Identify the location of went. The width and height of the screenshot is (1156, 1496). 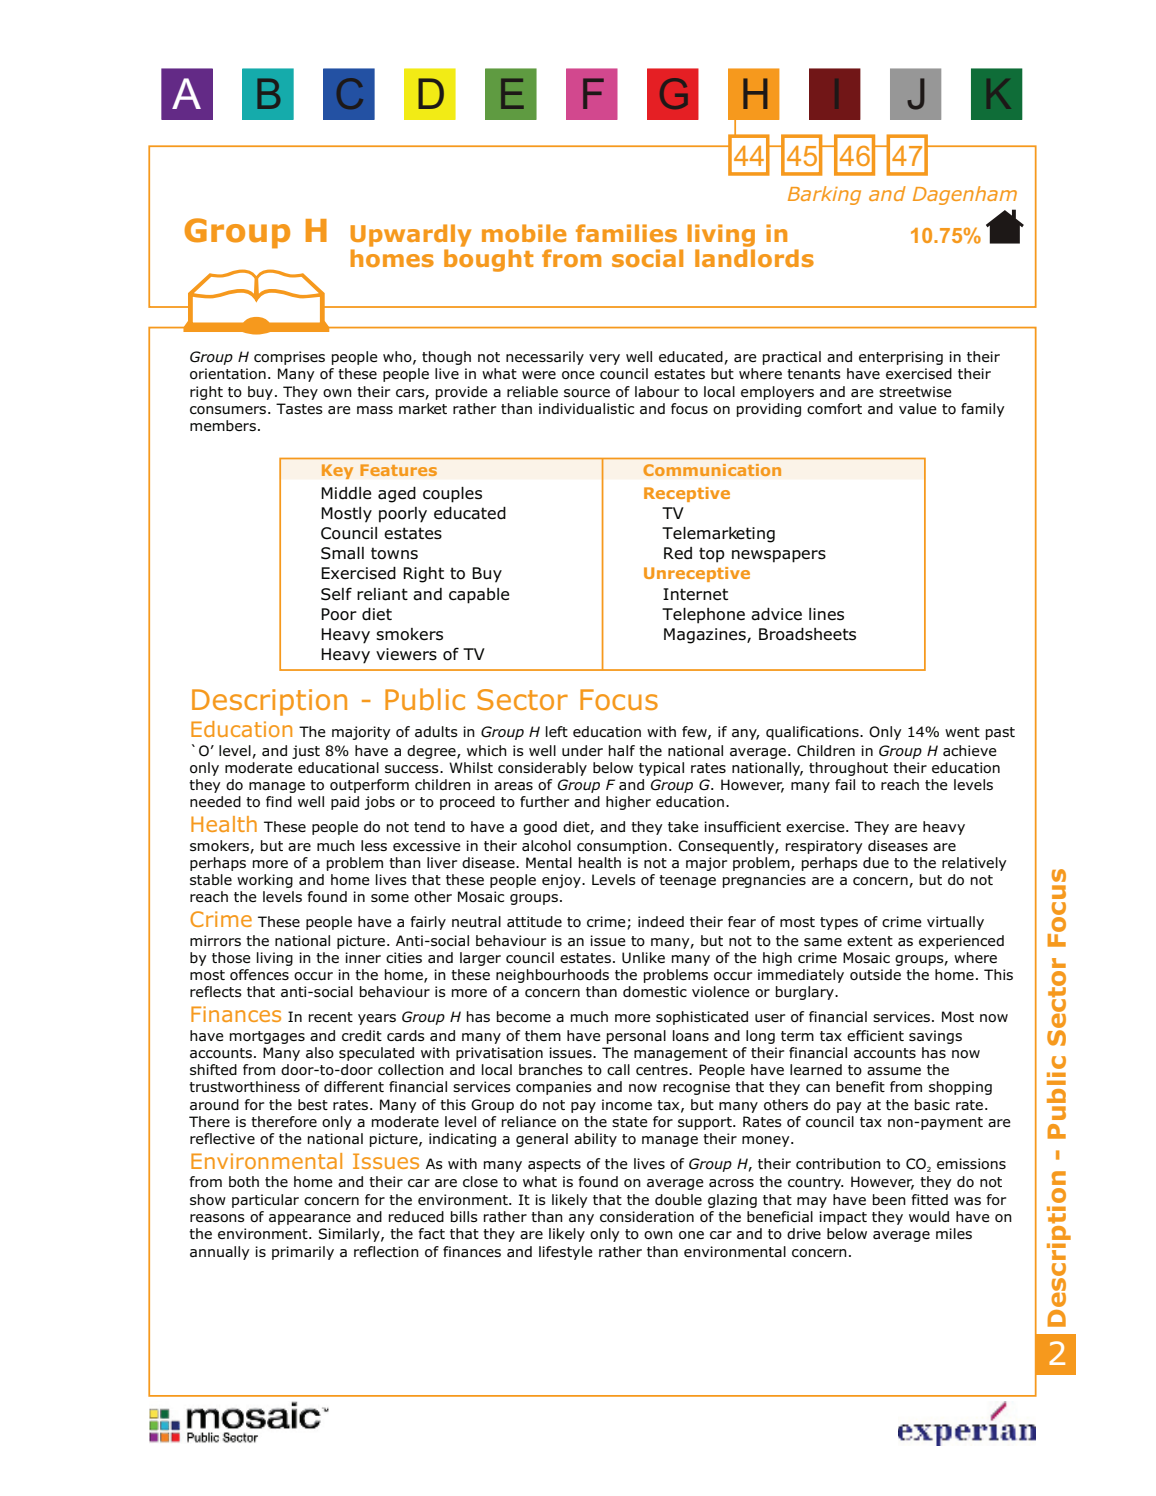
(962, 732).
